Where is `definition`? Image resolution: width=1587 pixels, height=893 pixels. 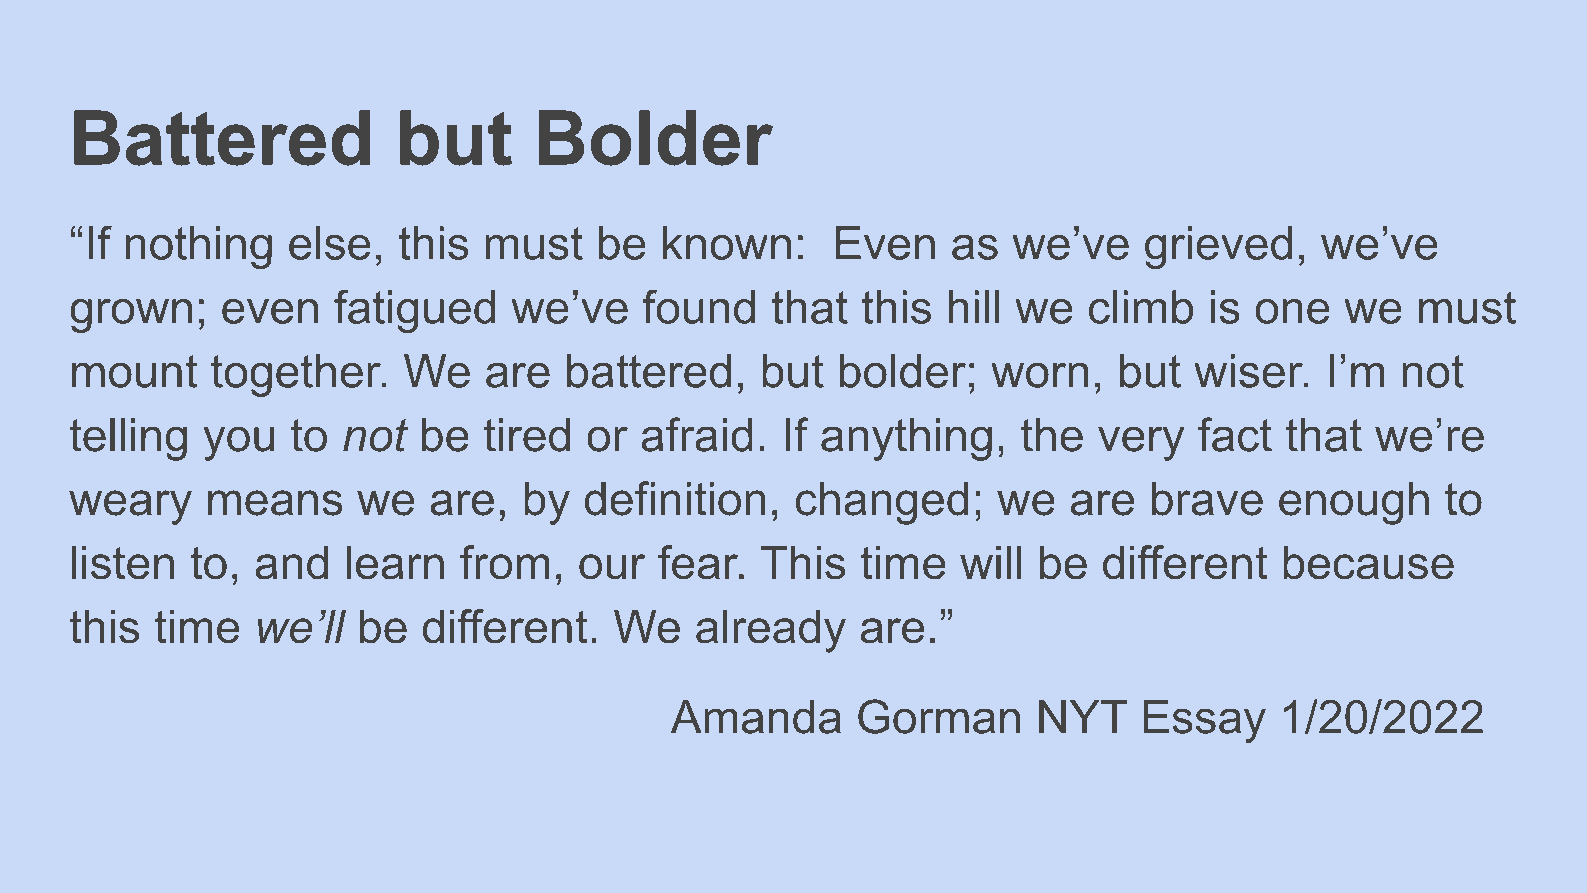 definition is located at coordinates (675, 498).
